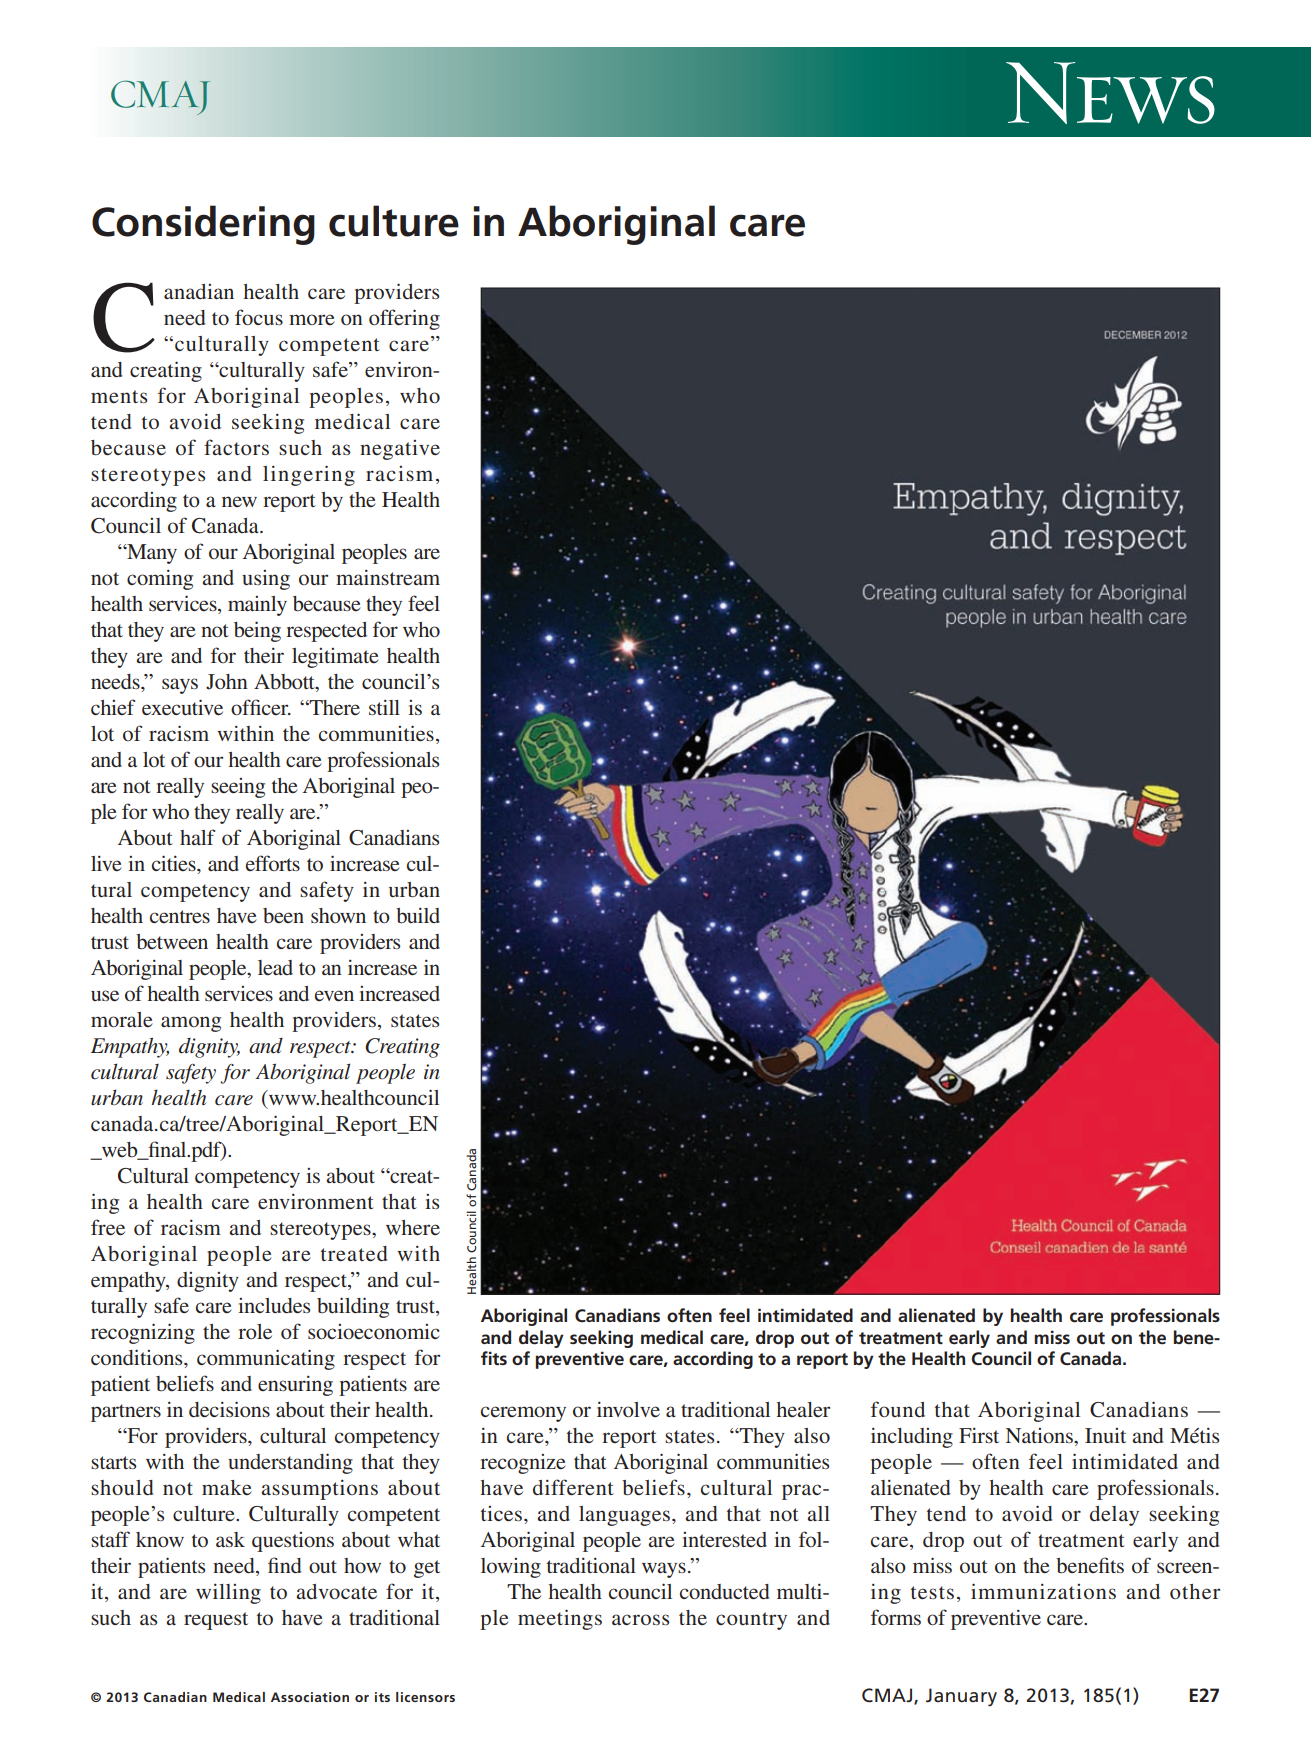 Image resolution: width=1311 pixels, height=1755 pixels. Describe the element at coordinates (640, 1619) in the document. I see `across` at that location.
